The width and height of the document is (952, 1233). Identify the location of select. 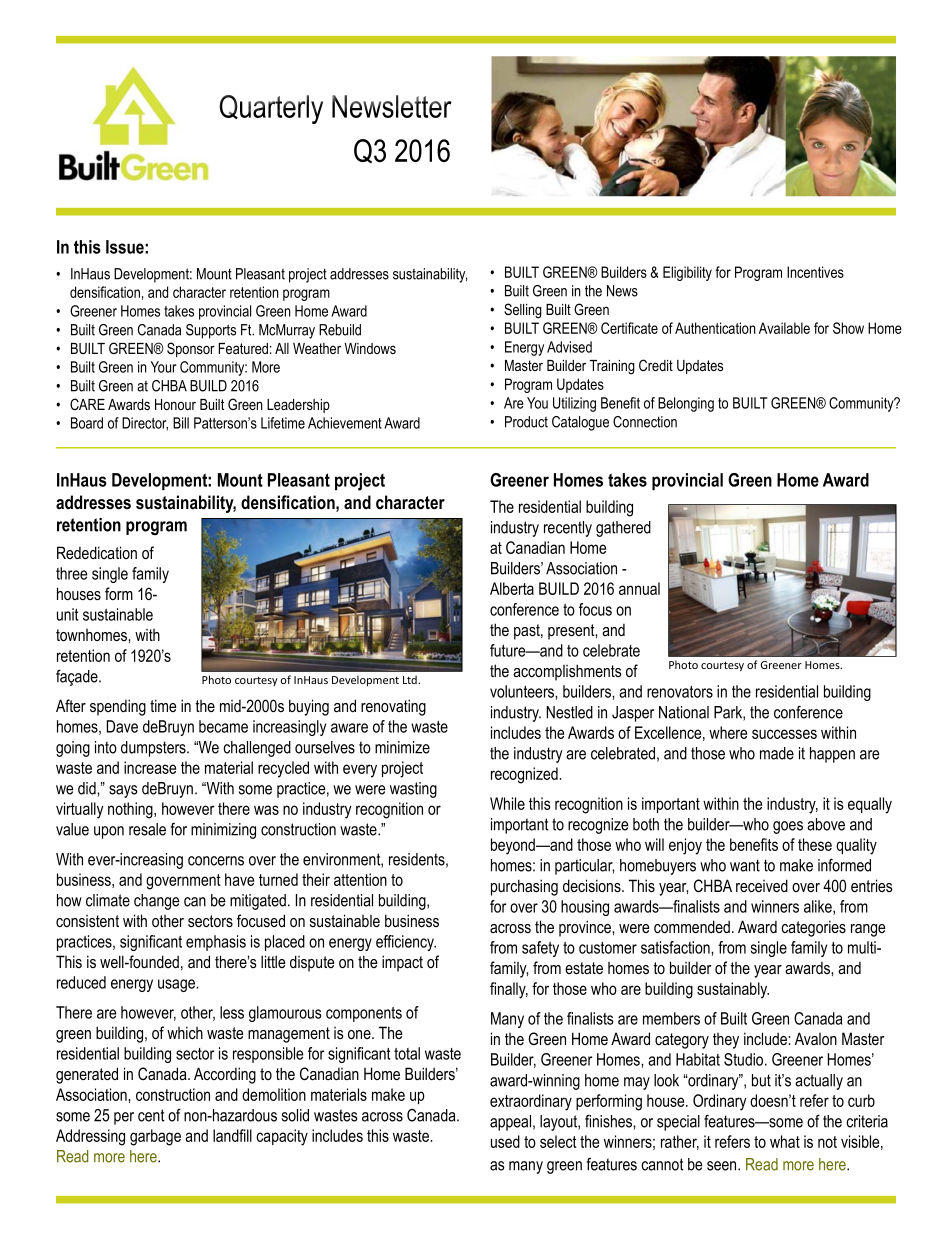
(558, 1141).
